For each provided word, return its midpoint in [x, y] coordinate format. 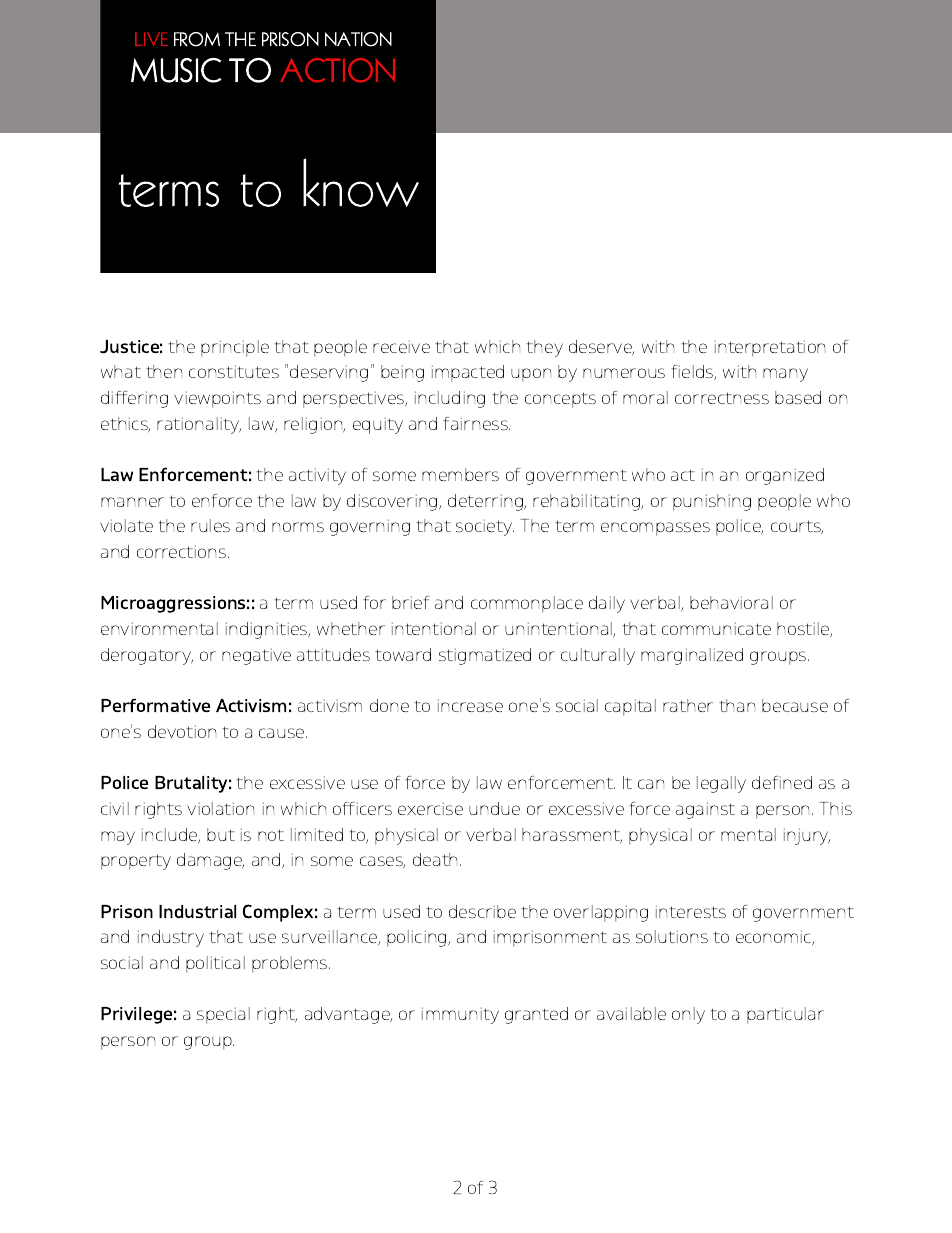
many [785, 375]
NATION [358, 39]
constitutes [234, 371]
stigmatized [485, 656]
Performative [155, 705]
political [215, 964]
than [737, 705]
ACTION [337, 70]
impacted [468, 373]
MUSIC [176, 70]
